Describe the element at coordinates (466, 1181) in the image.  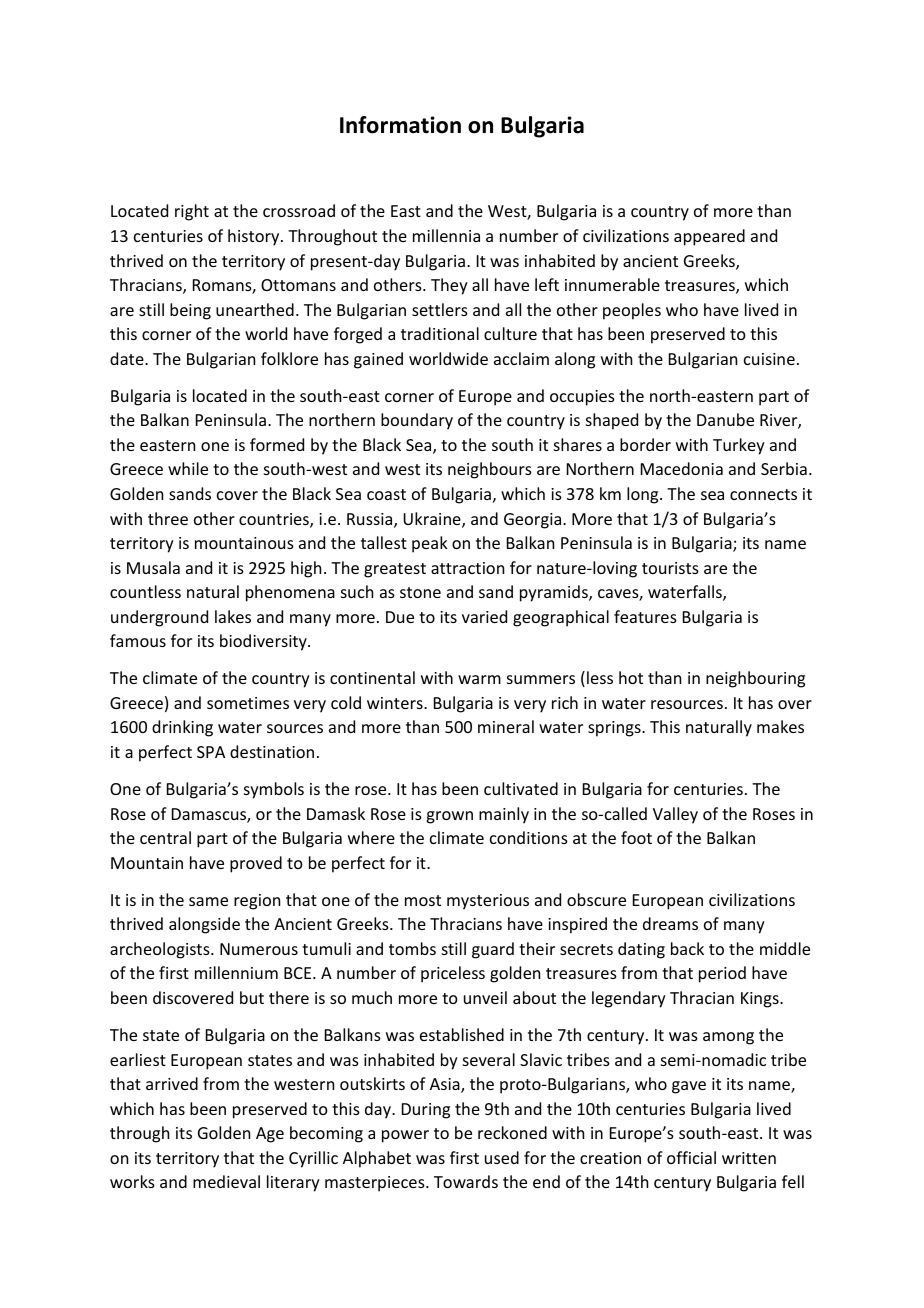
I see `Towards` at that location.
